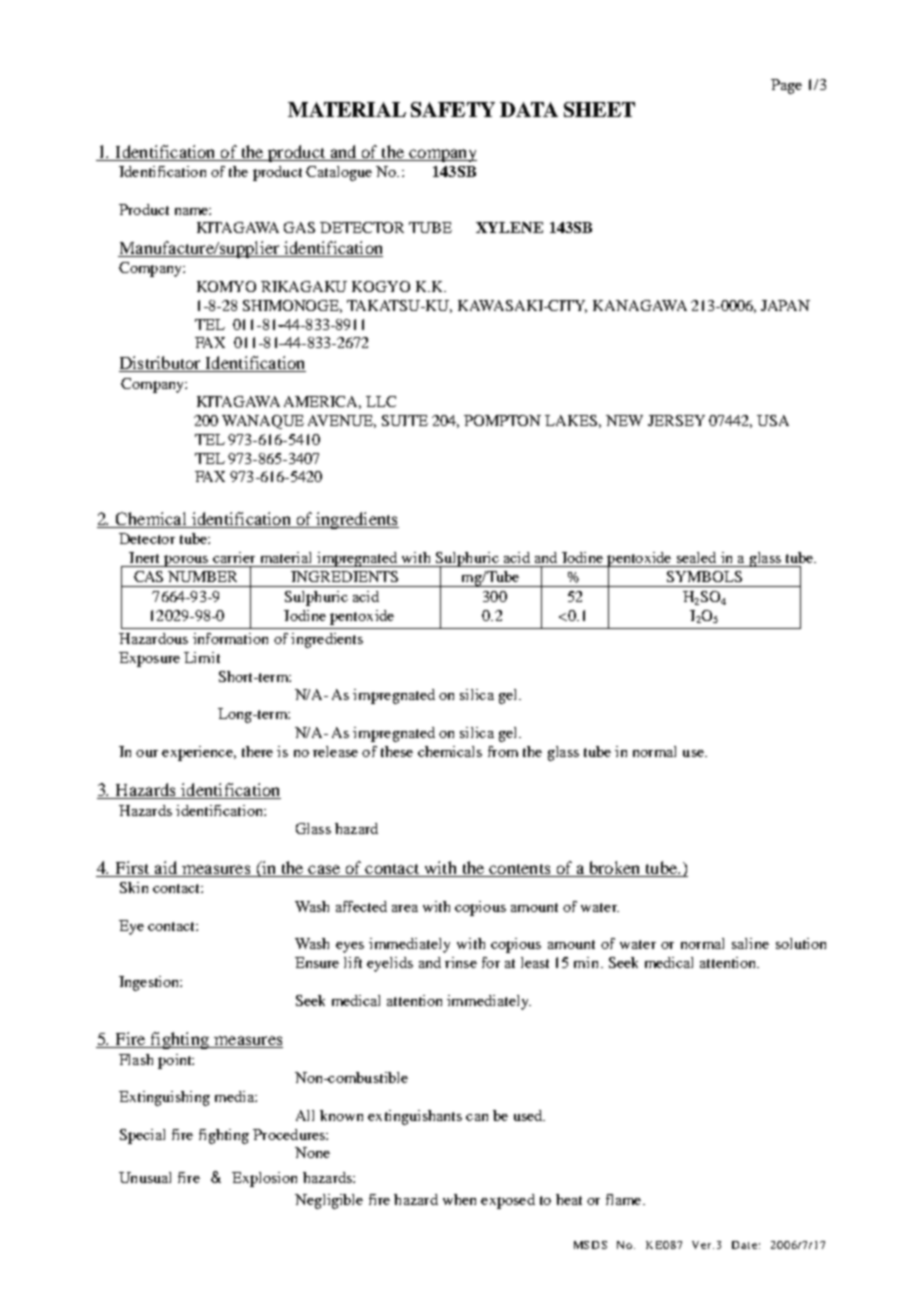 The image size is (924, 1308). I want to click on SAFETY, so click(453, 109).
